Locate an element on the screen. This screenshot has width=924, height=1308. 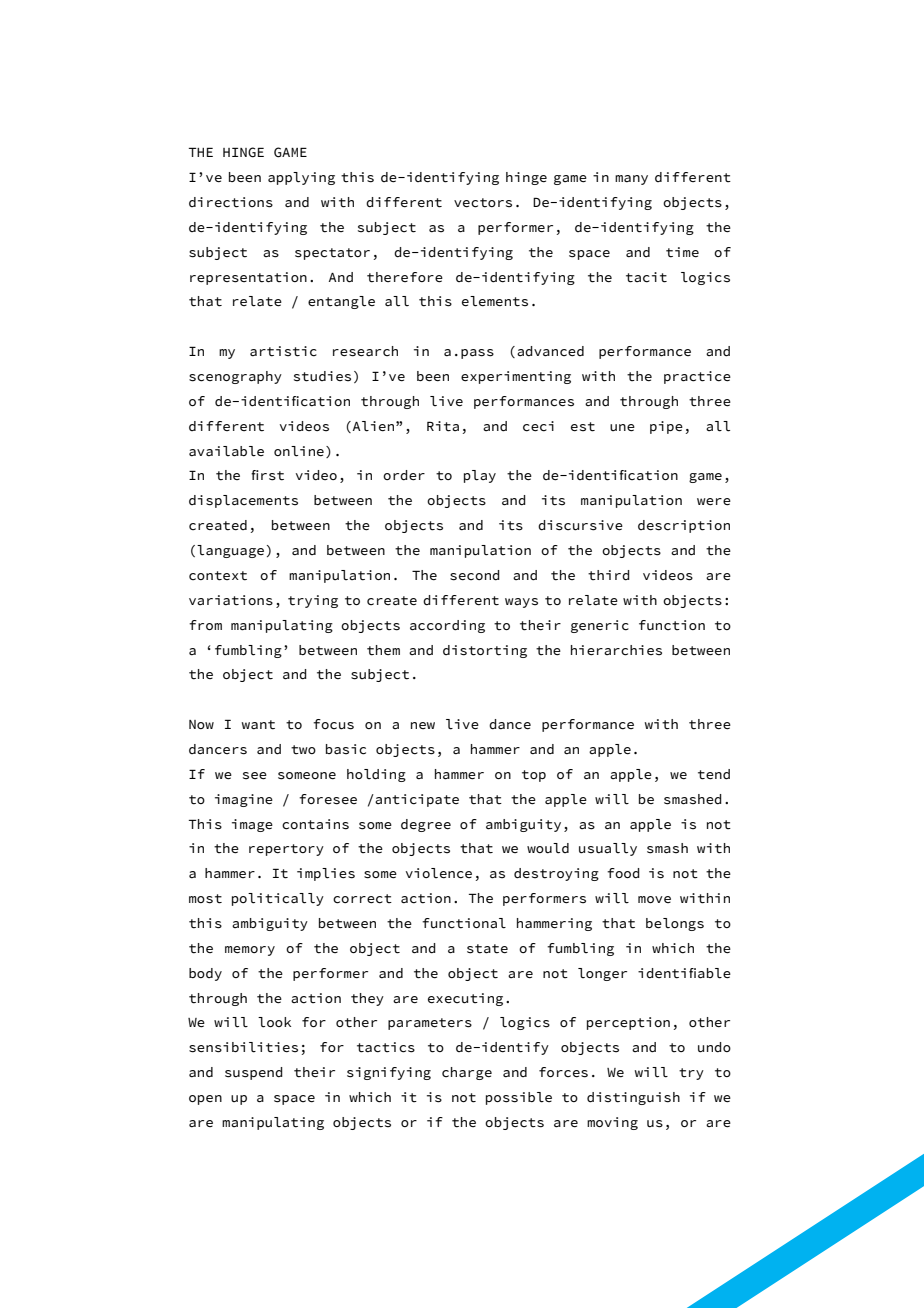
distinguish is located at coordinates (633, 1098).
